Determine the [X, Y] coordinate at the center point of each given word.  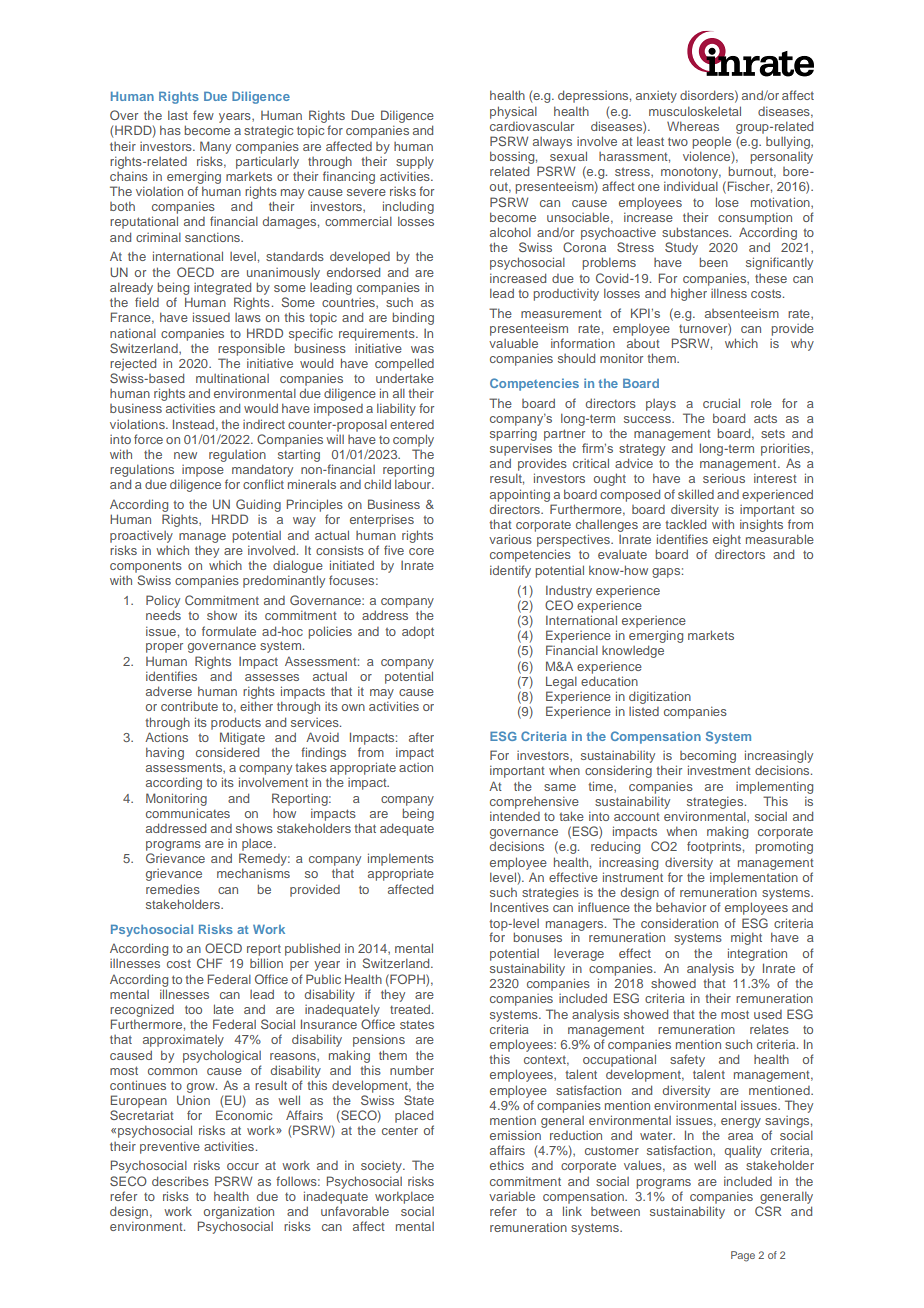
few [203, 115]
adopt [418, 632]
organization [239, 1214]
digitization [660, 697]
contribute [189, 706]
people [711, 142]
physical [513, 112]
